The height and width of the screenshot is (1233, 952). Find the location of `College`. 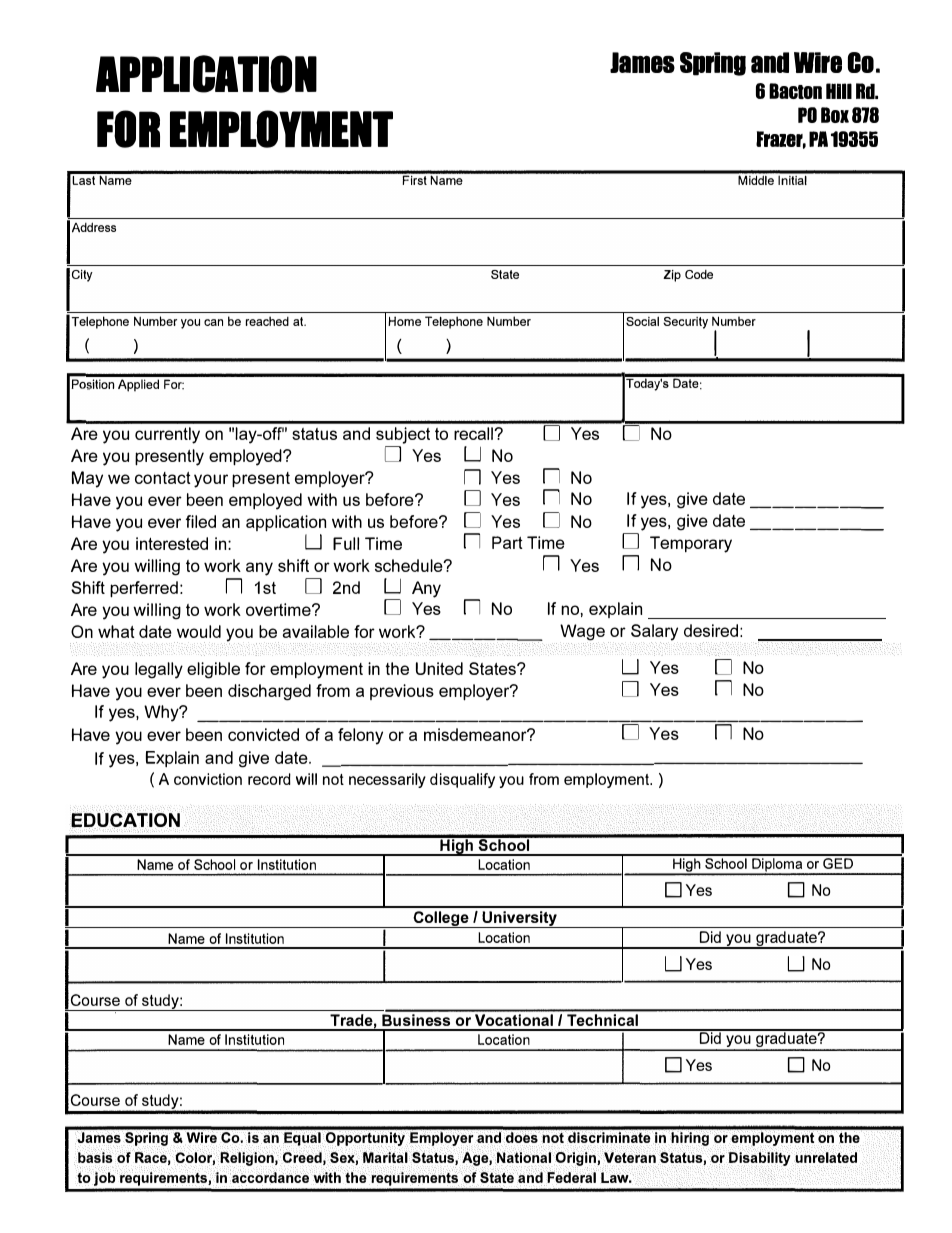

College is located at coordinates (441, 919).
